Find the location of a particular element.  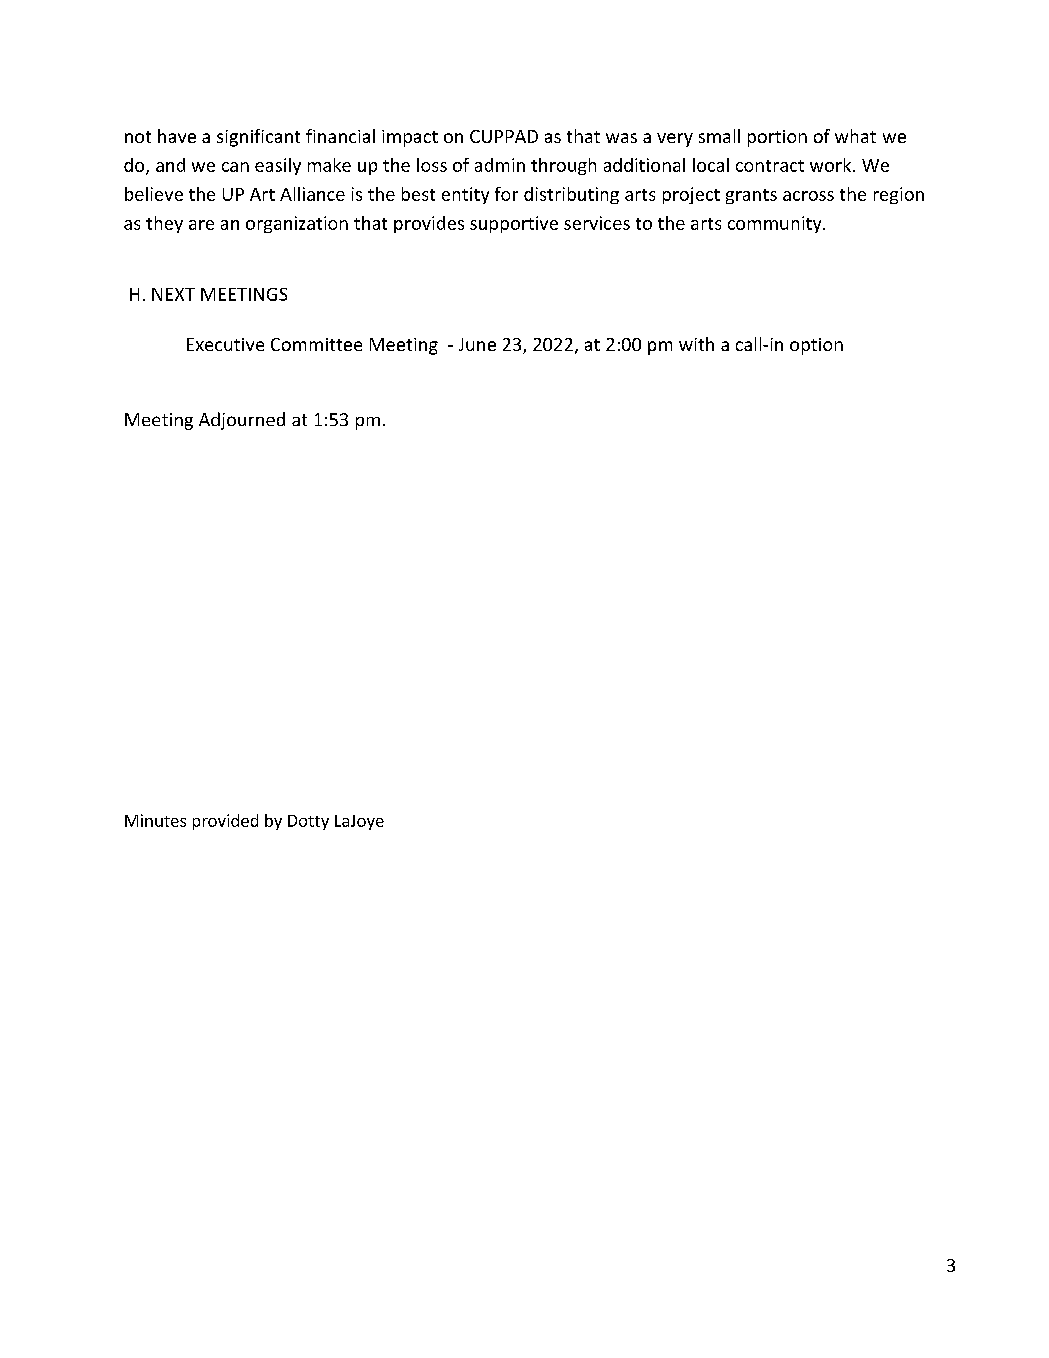

admin is located at coordinates (500, 165).
